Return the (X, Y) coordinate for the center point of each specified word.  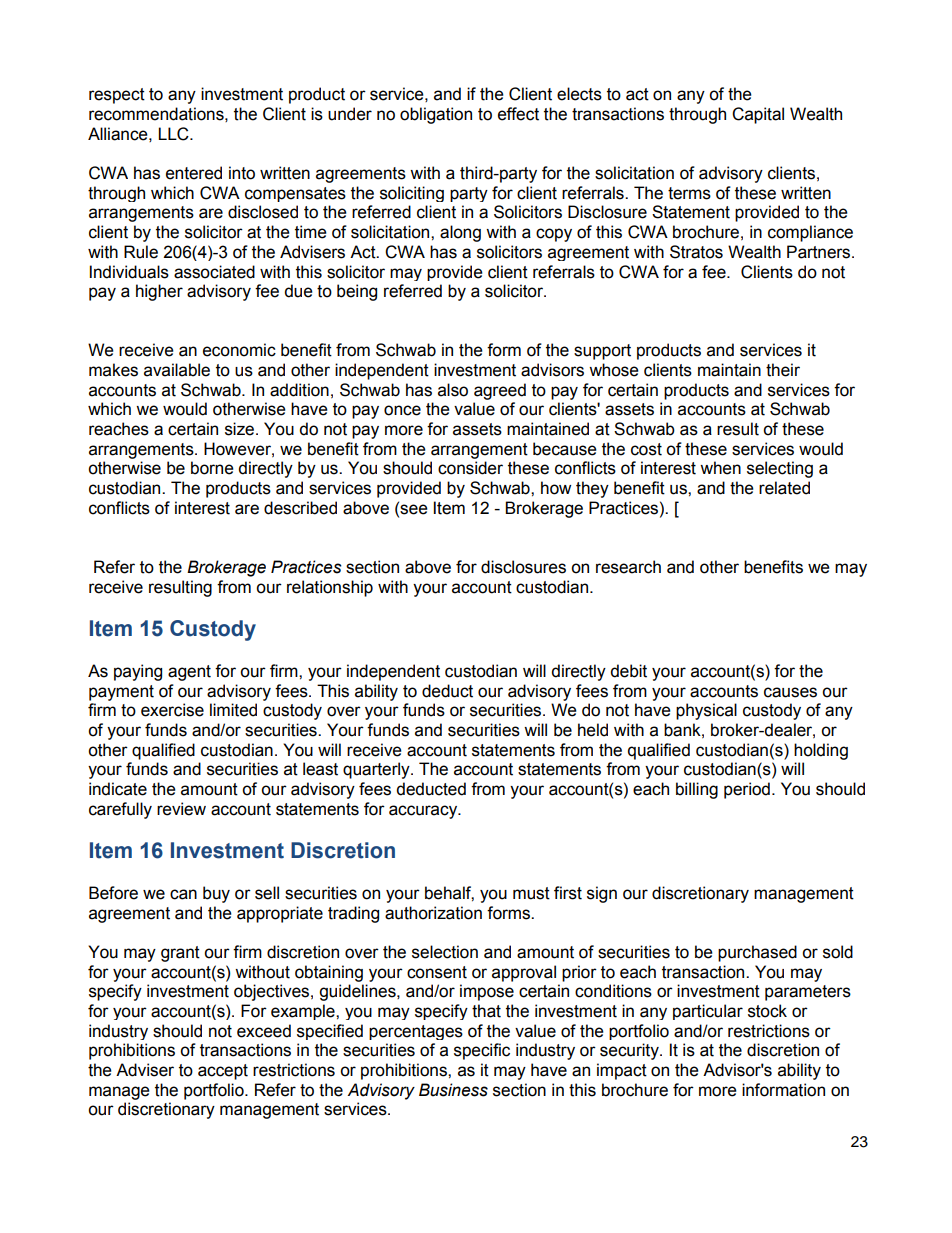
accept (223, 1072)
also (453, 390)
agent (189, 673)
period (747, 790)
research (628, 567)
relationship (330, 588)
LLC (174, 134)
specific (482, 1051)
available (177, 370)
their (783, 370)
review (181, 809)
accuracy (424, 812)
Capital (758, 115)
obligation (436, 115)
